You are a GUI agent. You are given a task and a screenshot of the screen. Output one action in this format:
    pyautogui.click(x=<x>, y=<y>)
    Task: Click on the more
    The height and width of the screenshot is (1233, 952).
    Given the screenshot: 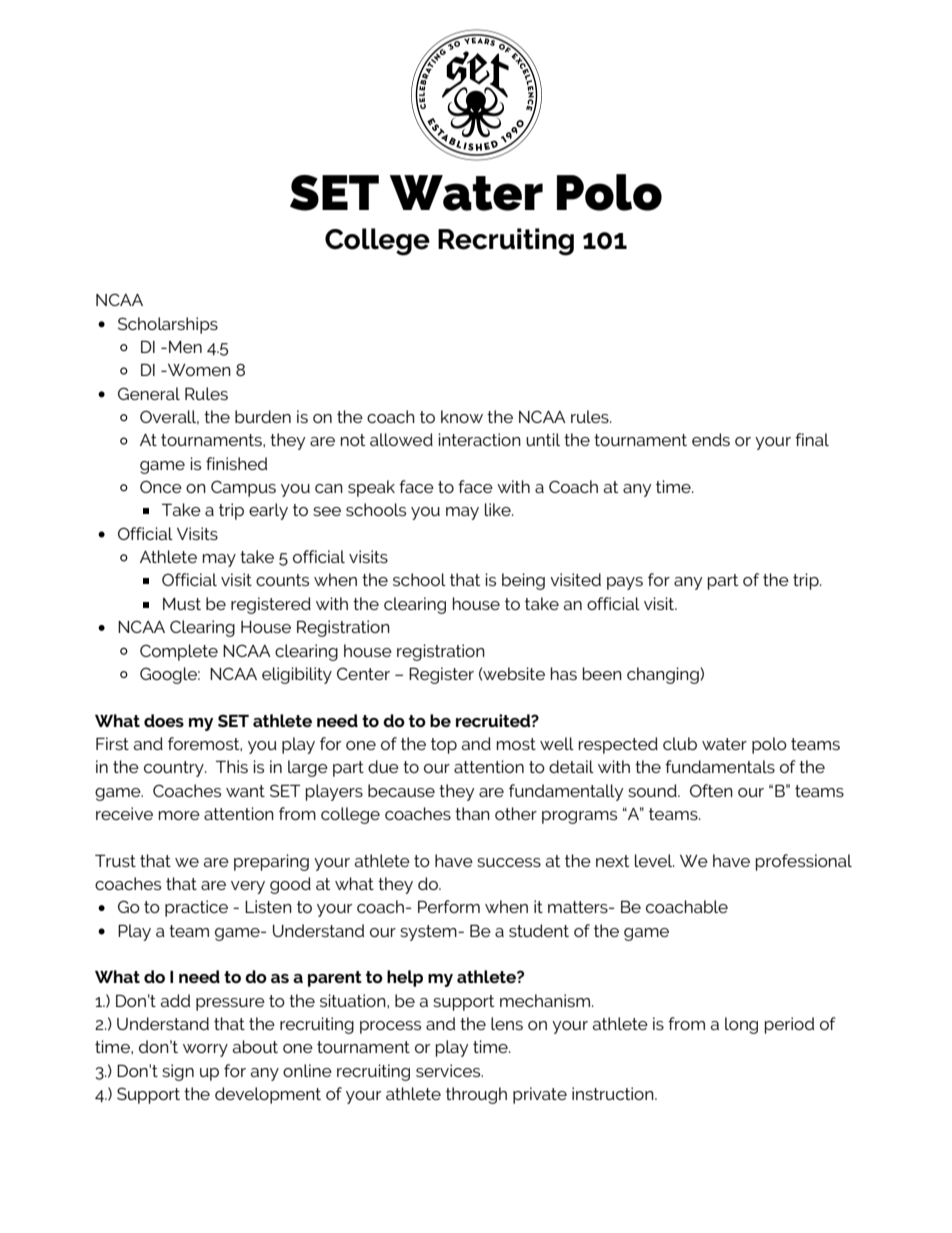 What is the action you would take?
    pyautogui.click(x=179, y=815)
